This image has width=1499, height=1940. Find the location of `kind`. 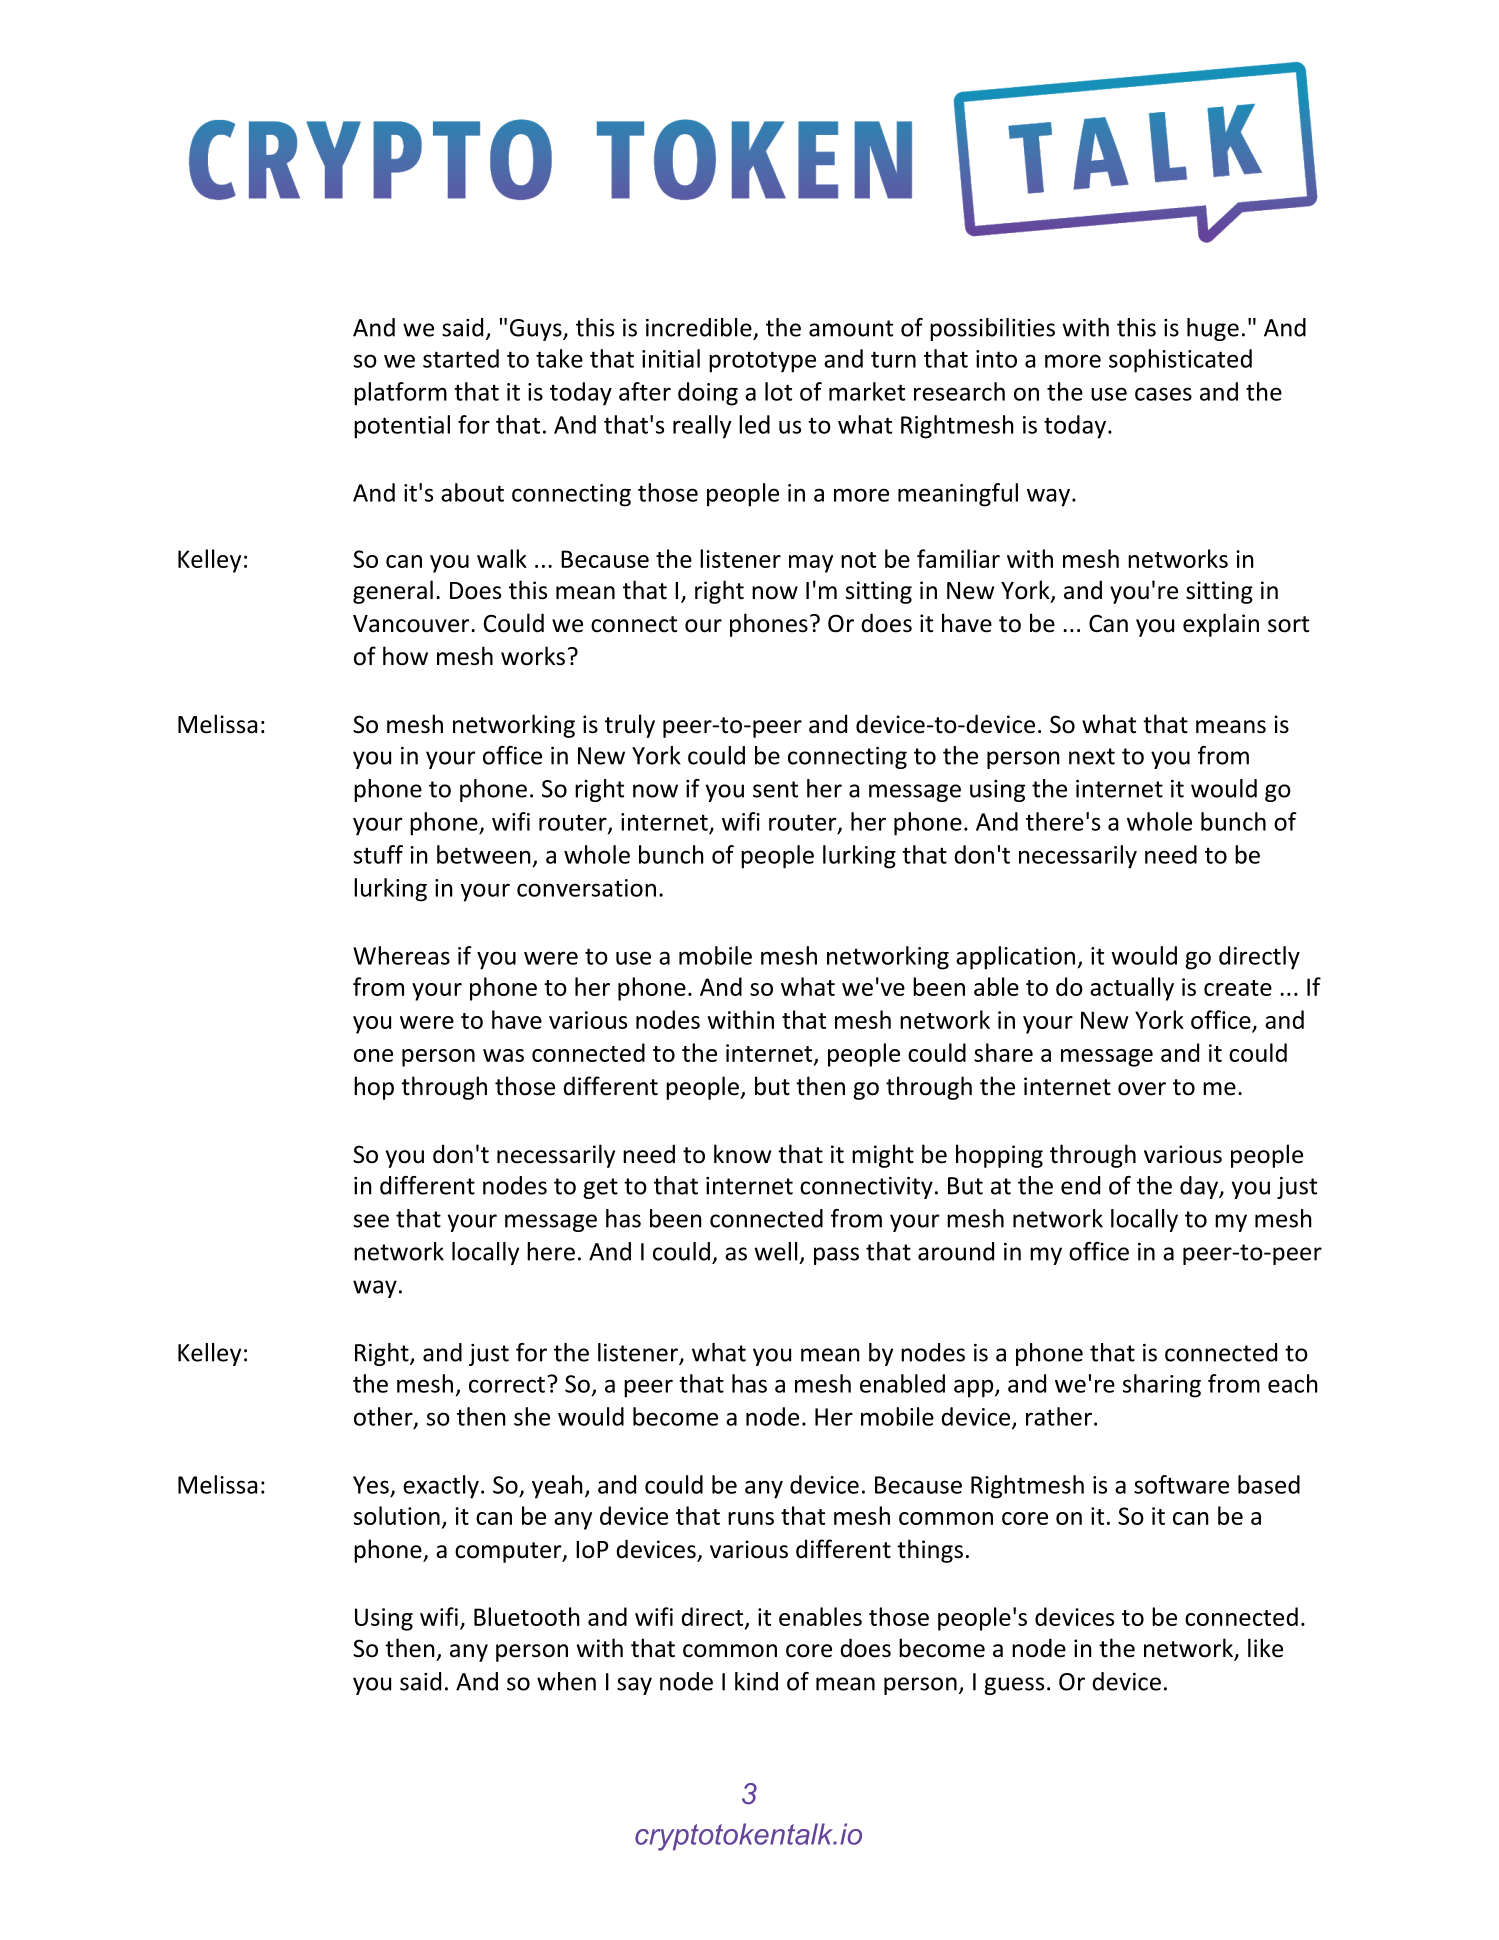

kind is located at coordinates (756, 1681).
